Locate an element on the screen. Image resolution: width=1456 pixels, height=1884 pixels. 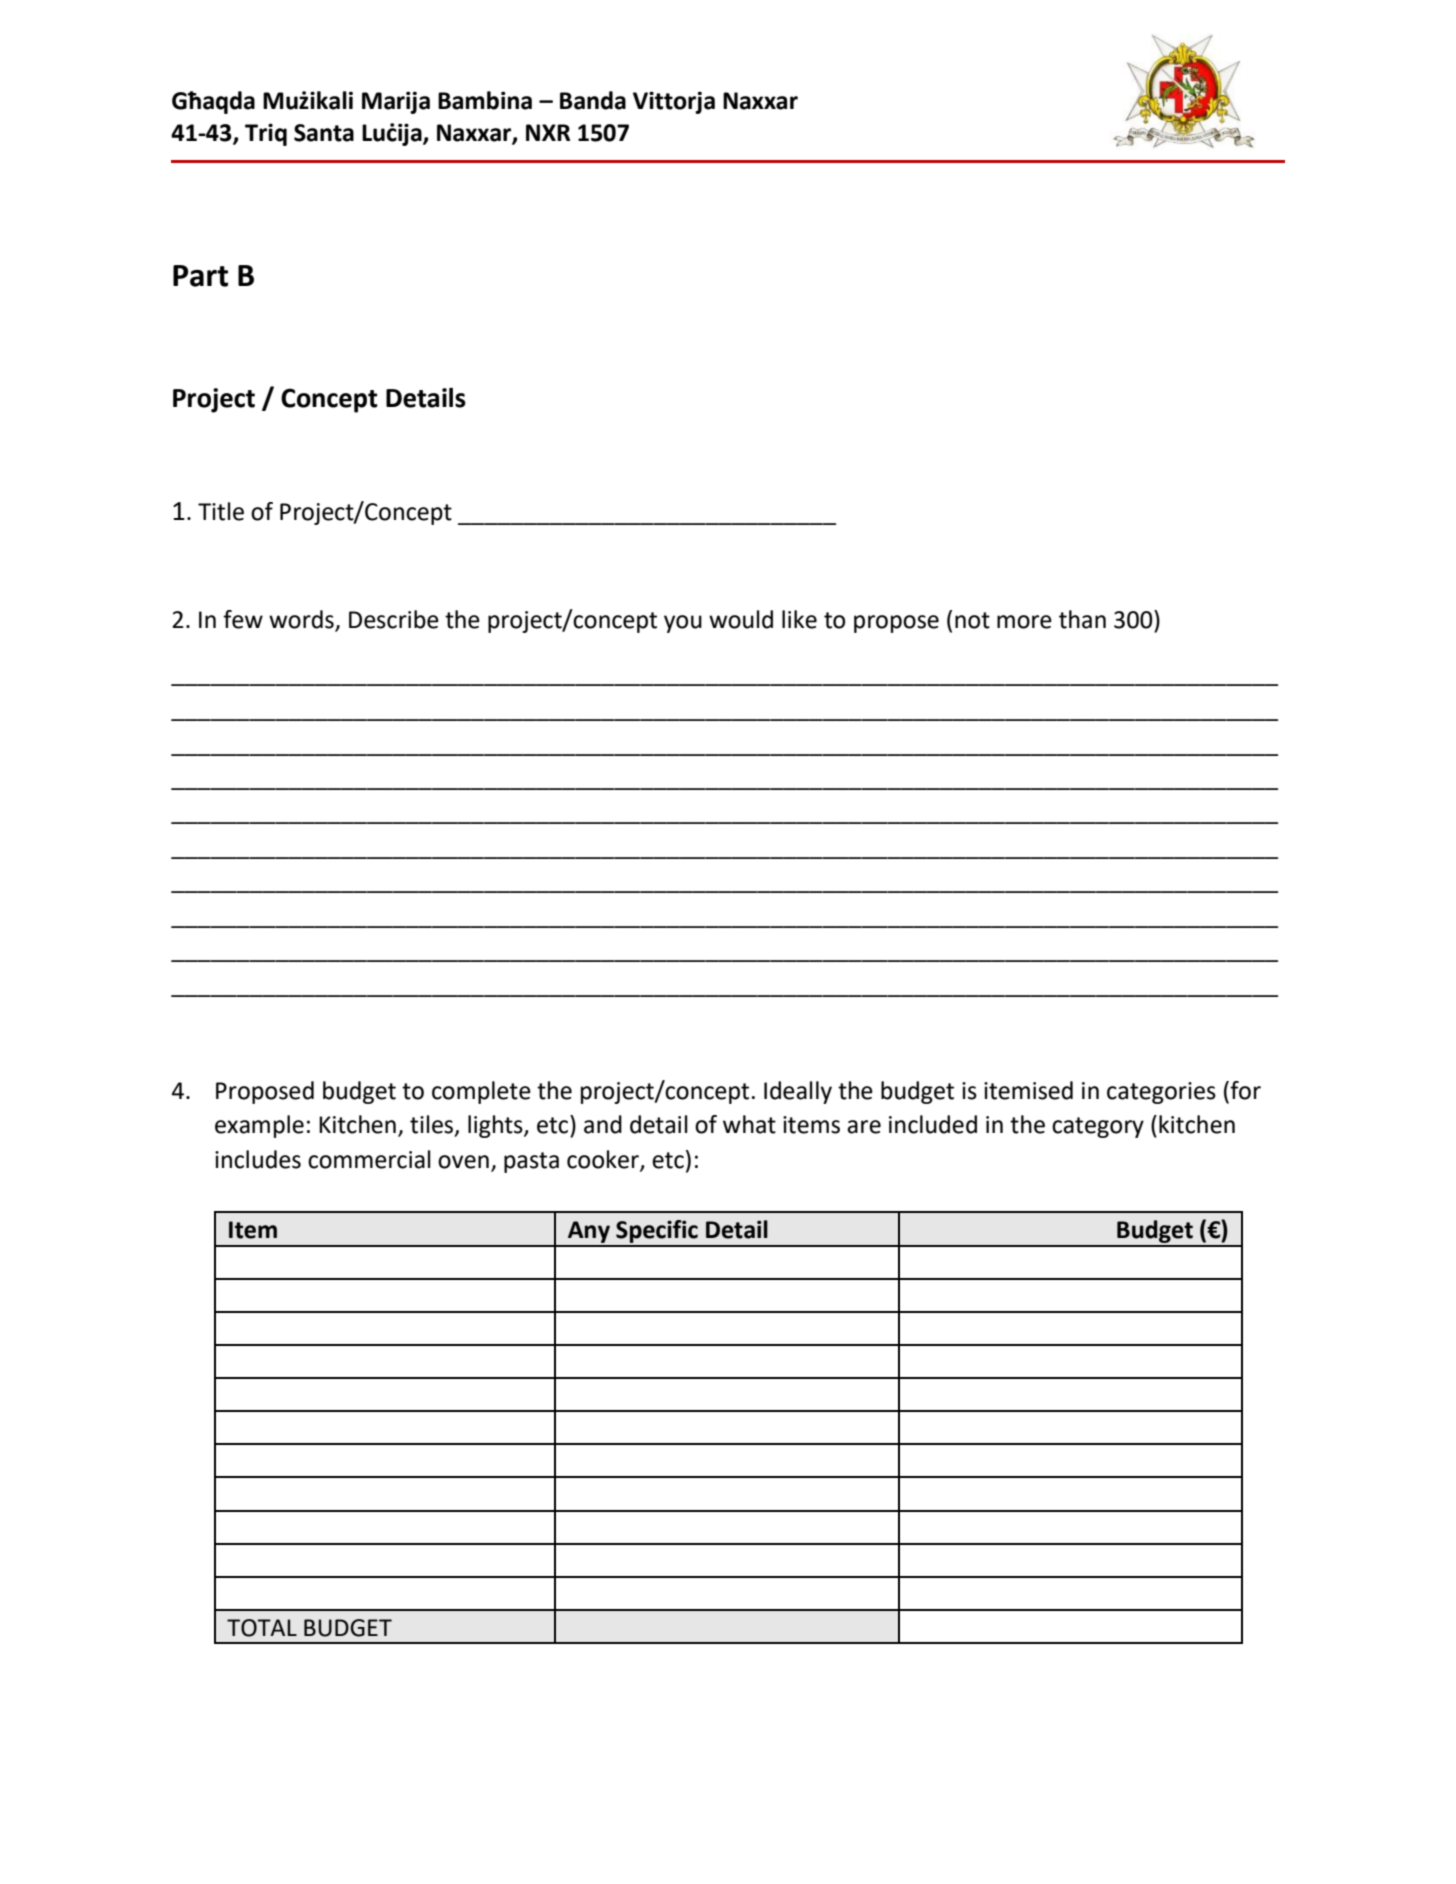
Santa is located at coordinates (324, 133).
